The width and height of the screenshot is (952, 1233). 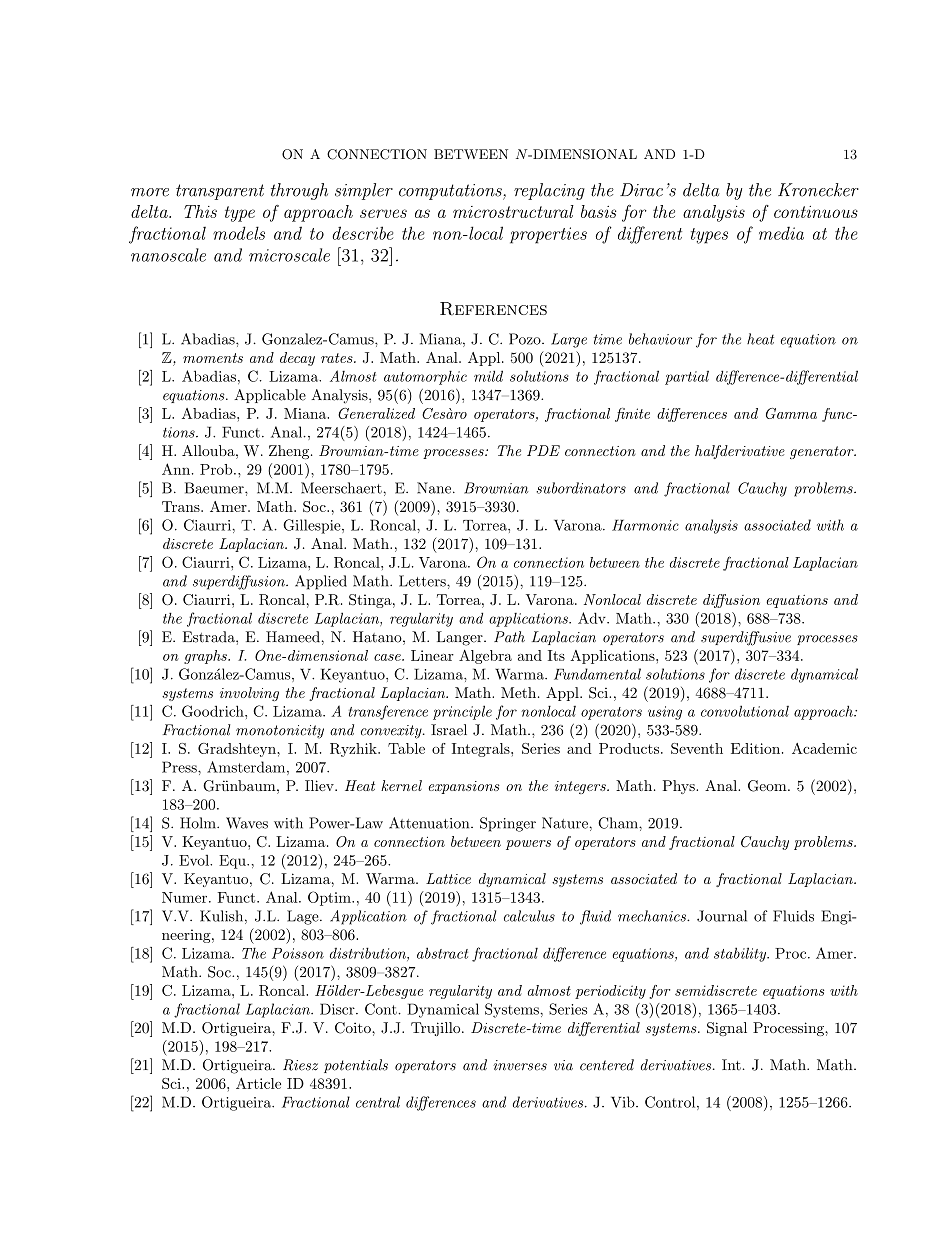 I want to click on models, so click(x=239, y=233).
